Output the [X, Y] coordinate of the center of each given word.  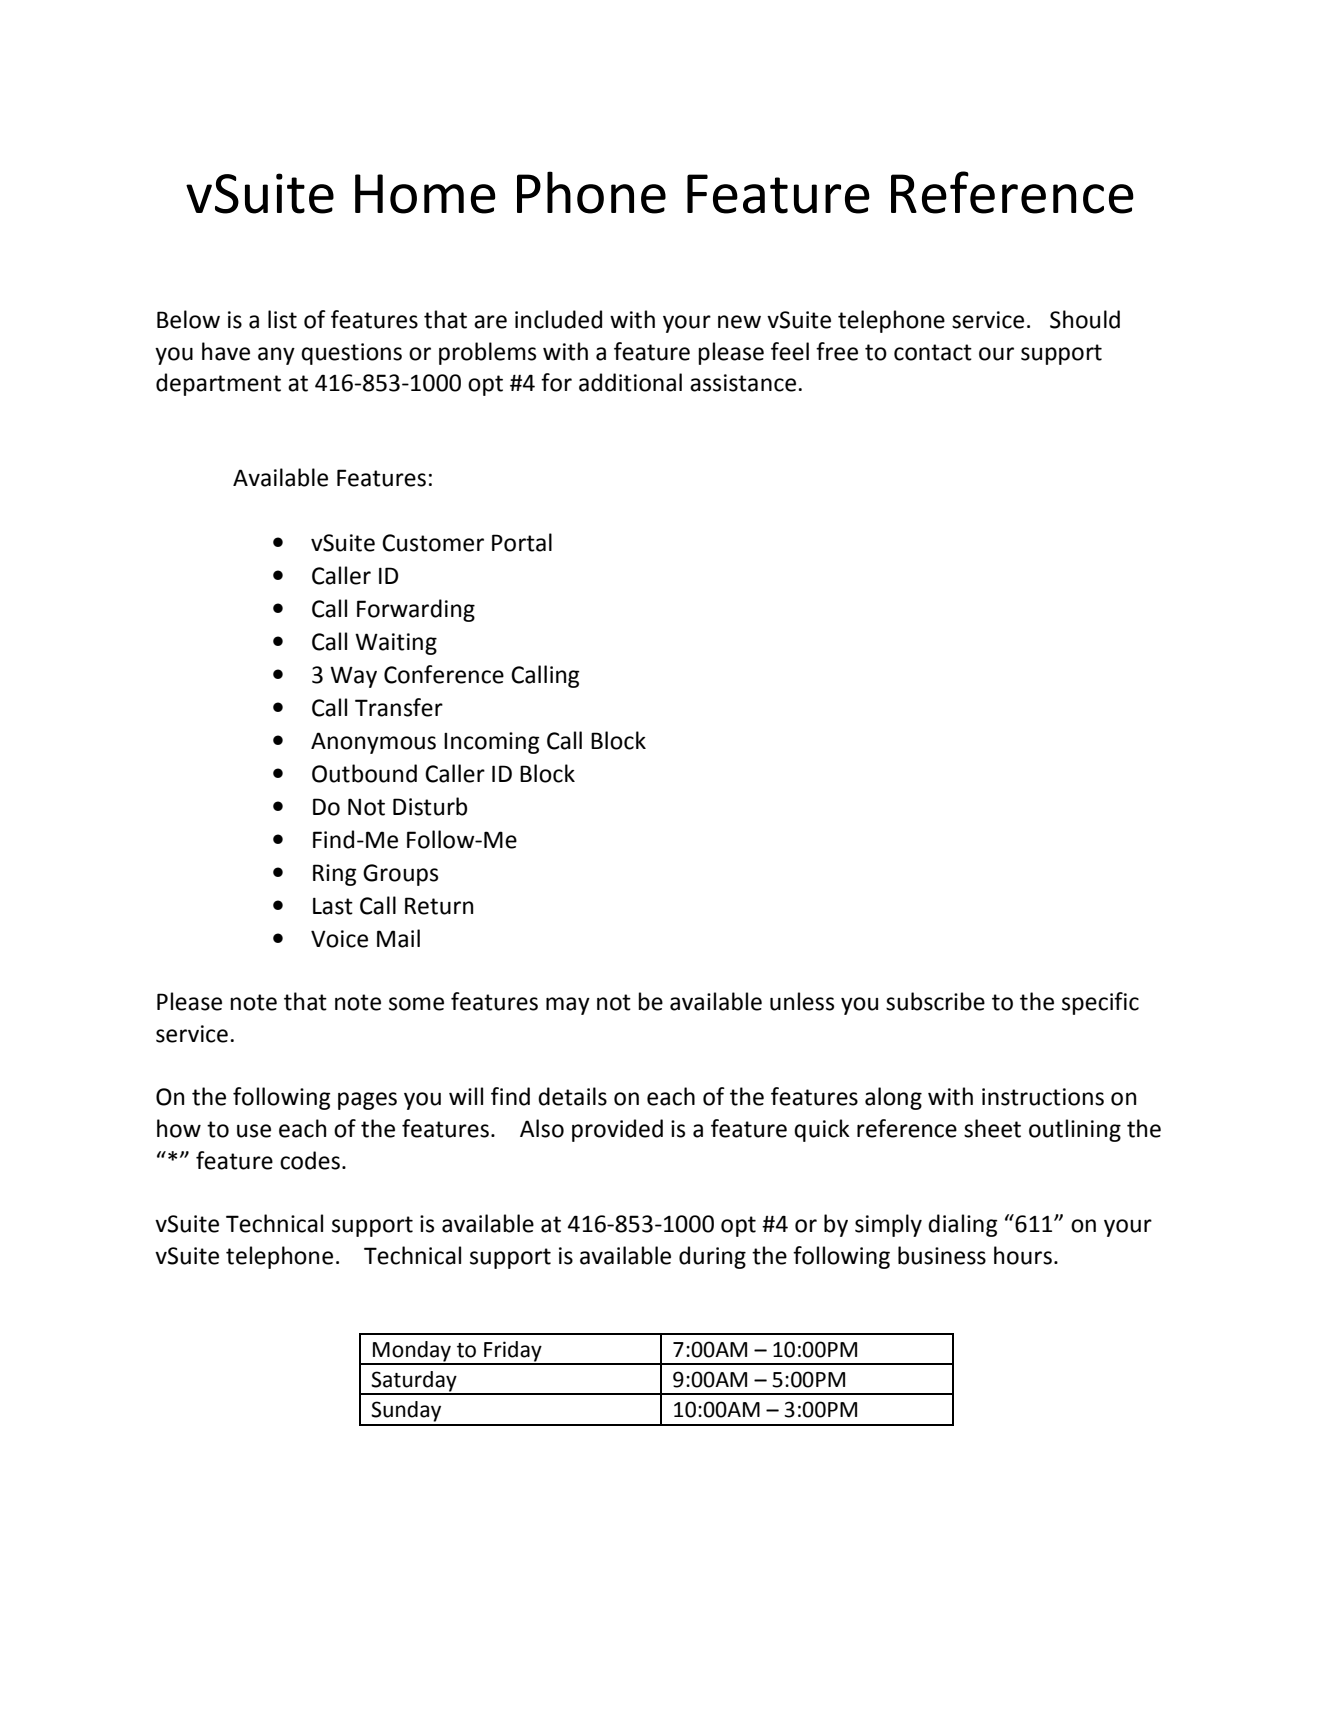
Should [1085, 319]
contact [933, 352]
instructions [1043, 1097]
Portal [522, 542]
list [282, 319]
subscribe [935, 1001]
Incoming [492, 743]
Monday [412, 1352]
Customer [433, 543]
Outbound [364, 773]
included [558, 319]
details [572, 1096]
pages [367, 1101]
